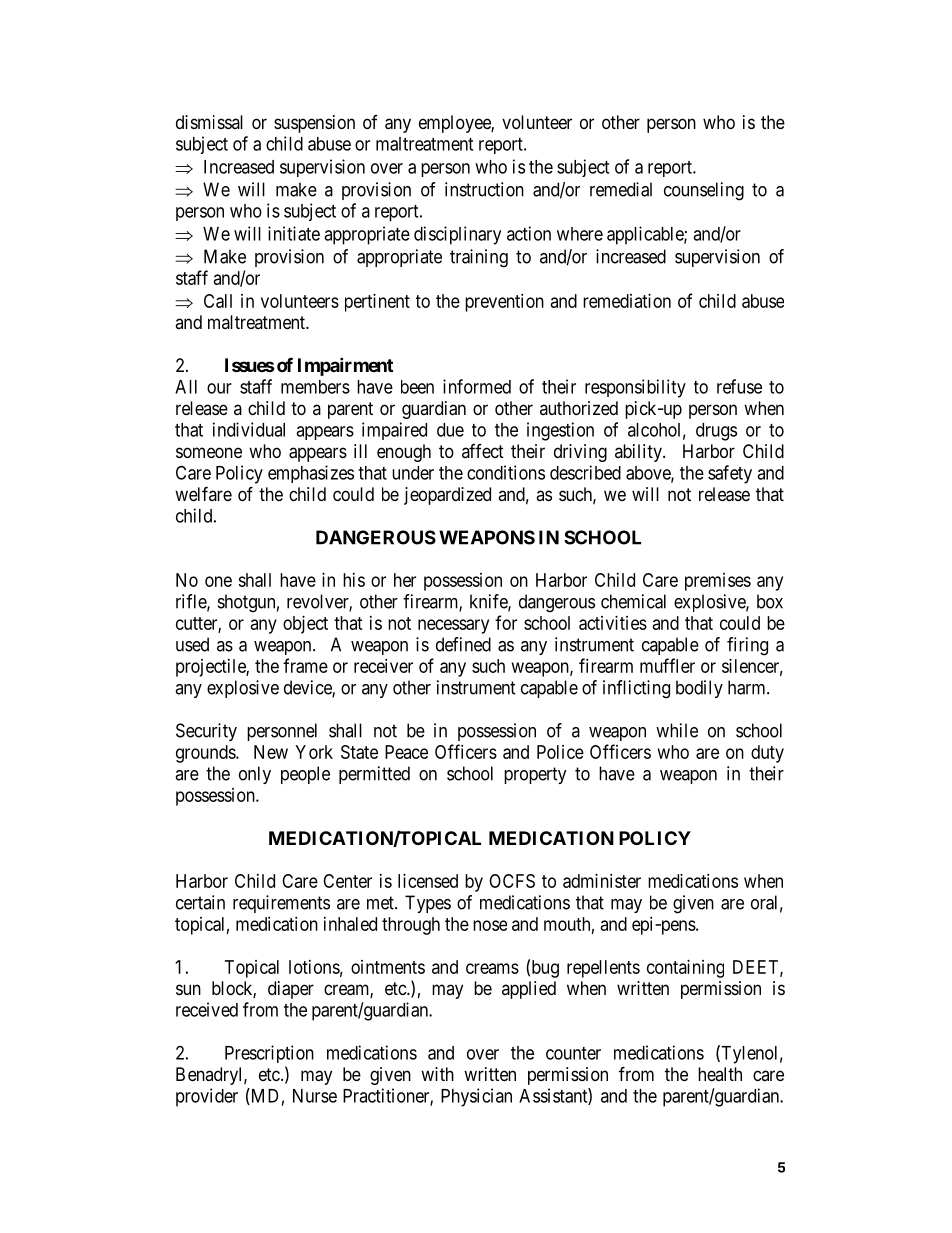 The width and height of the document is (952, 1233). Describe the element at coordinates (484, 189) in the document. I see `instruction` at that location.
